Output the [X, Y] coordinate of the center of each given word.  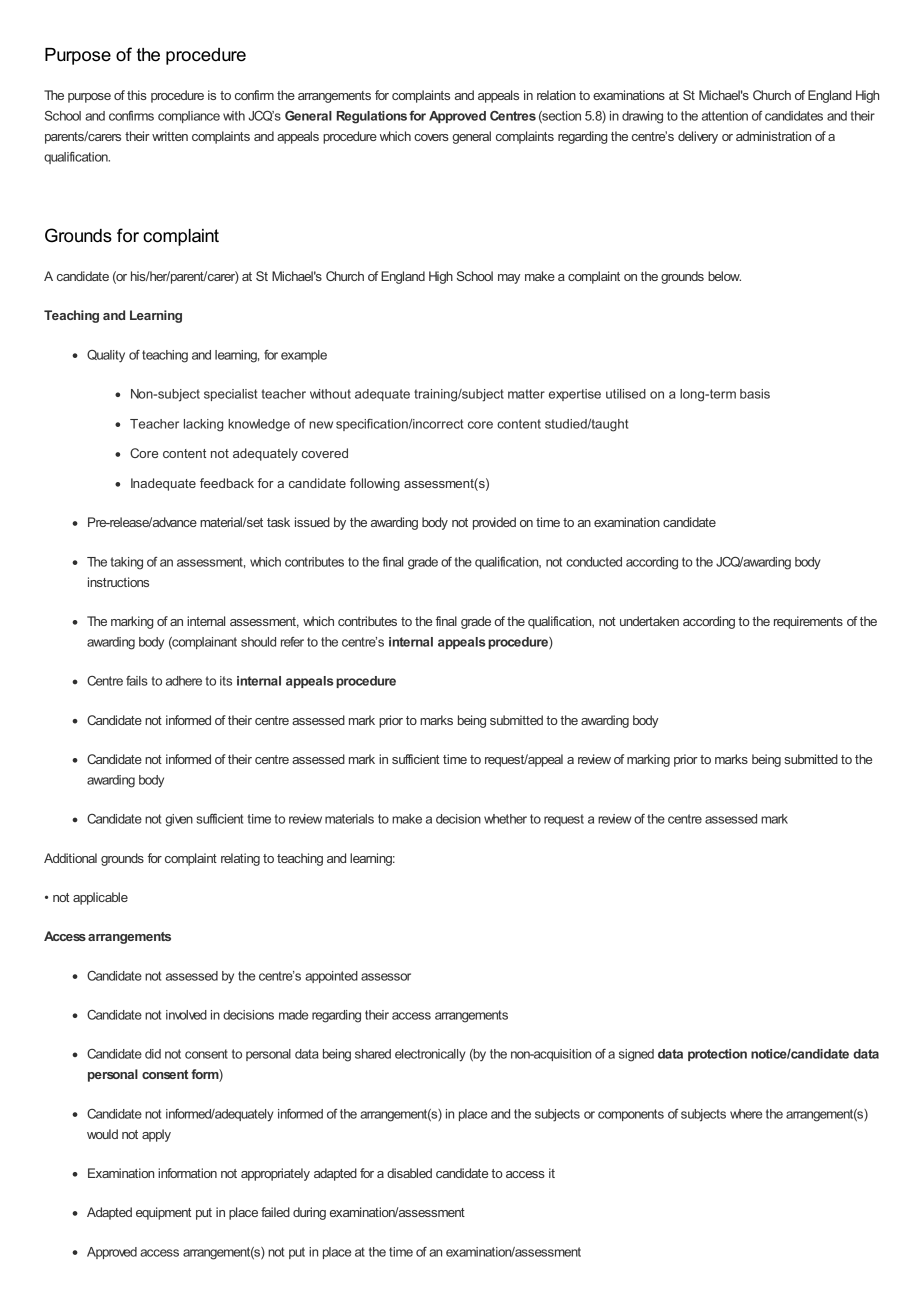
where [746, 1114]
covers [431, 137]
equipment [163, 1213]
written [170, 136]
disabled [409, 1173]
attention [725, 116]
